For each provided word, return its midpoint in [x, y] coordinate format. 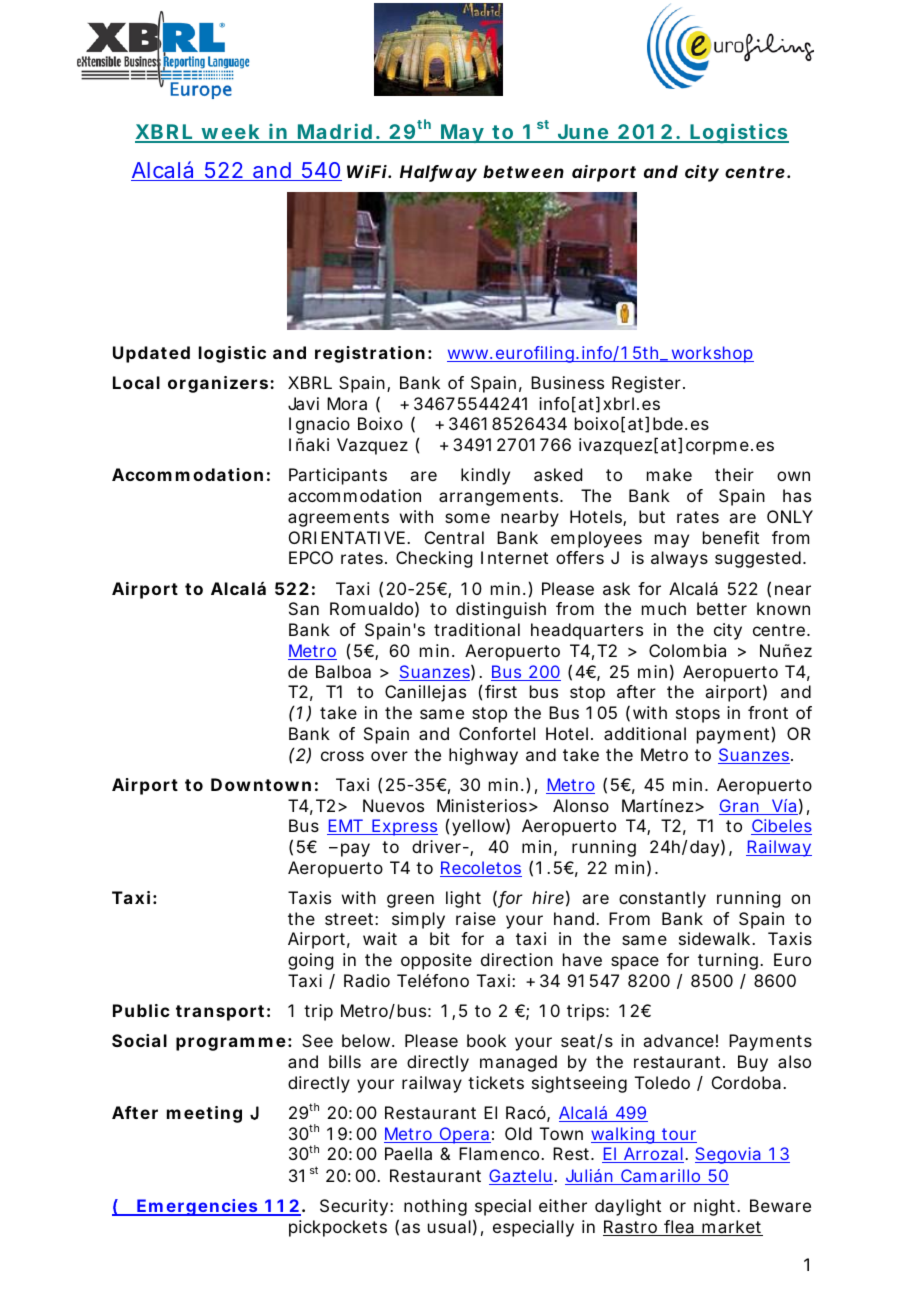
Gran [741, 807]
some [467, 518]
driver [439, 846]
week [231, 133]
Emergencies [199, 1207]
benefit [731, 537]
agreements [338, 519]
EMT [346, 827]
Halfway [438, 173]
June [584, 133]
